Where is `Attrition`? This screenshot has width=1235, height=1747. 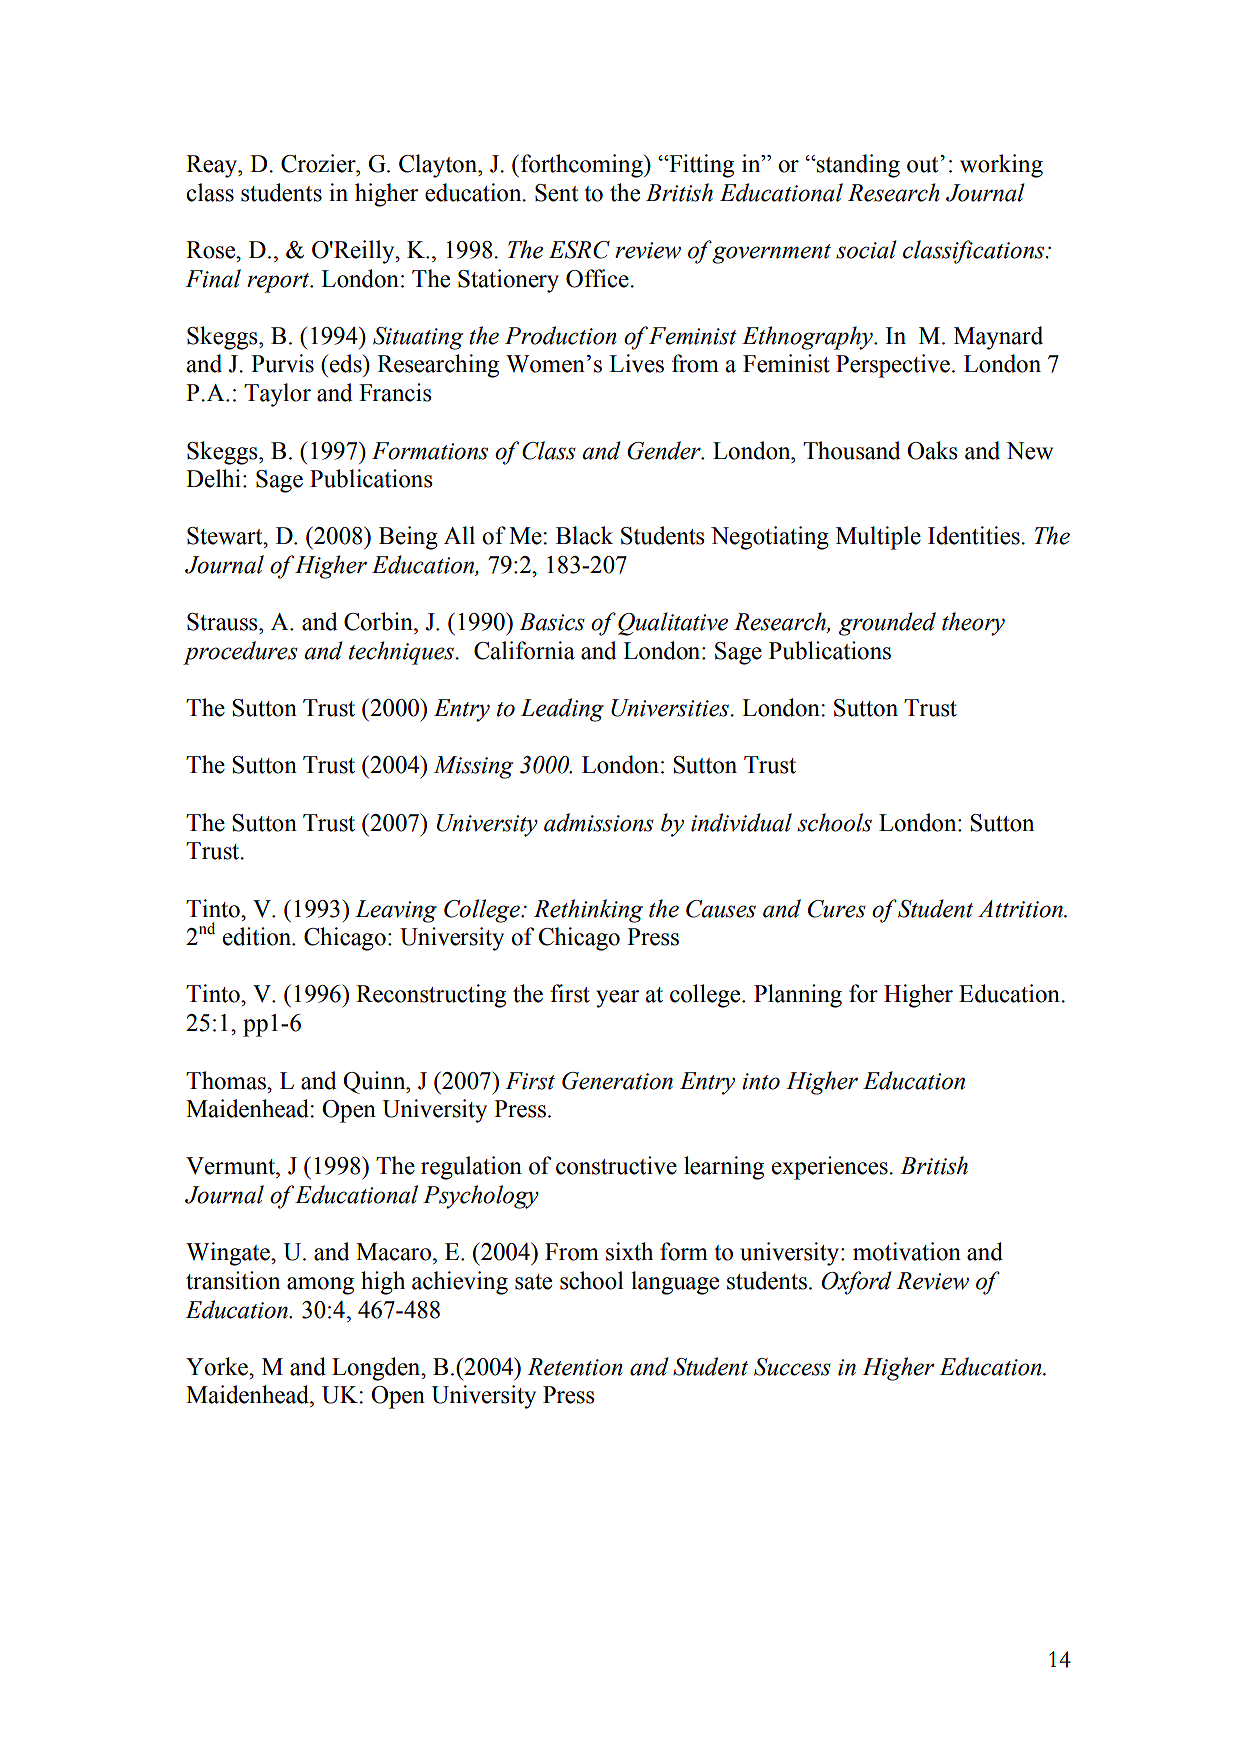 Attrition is located at coordinates (1022, 909).
